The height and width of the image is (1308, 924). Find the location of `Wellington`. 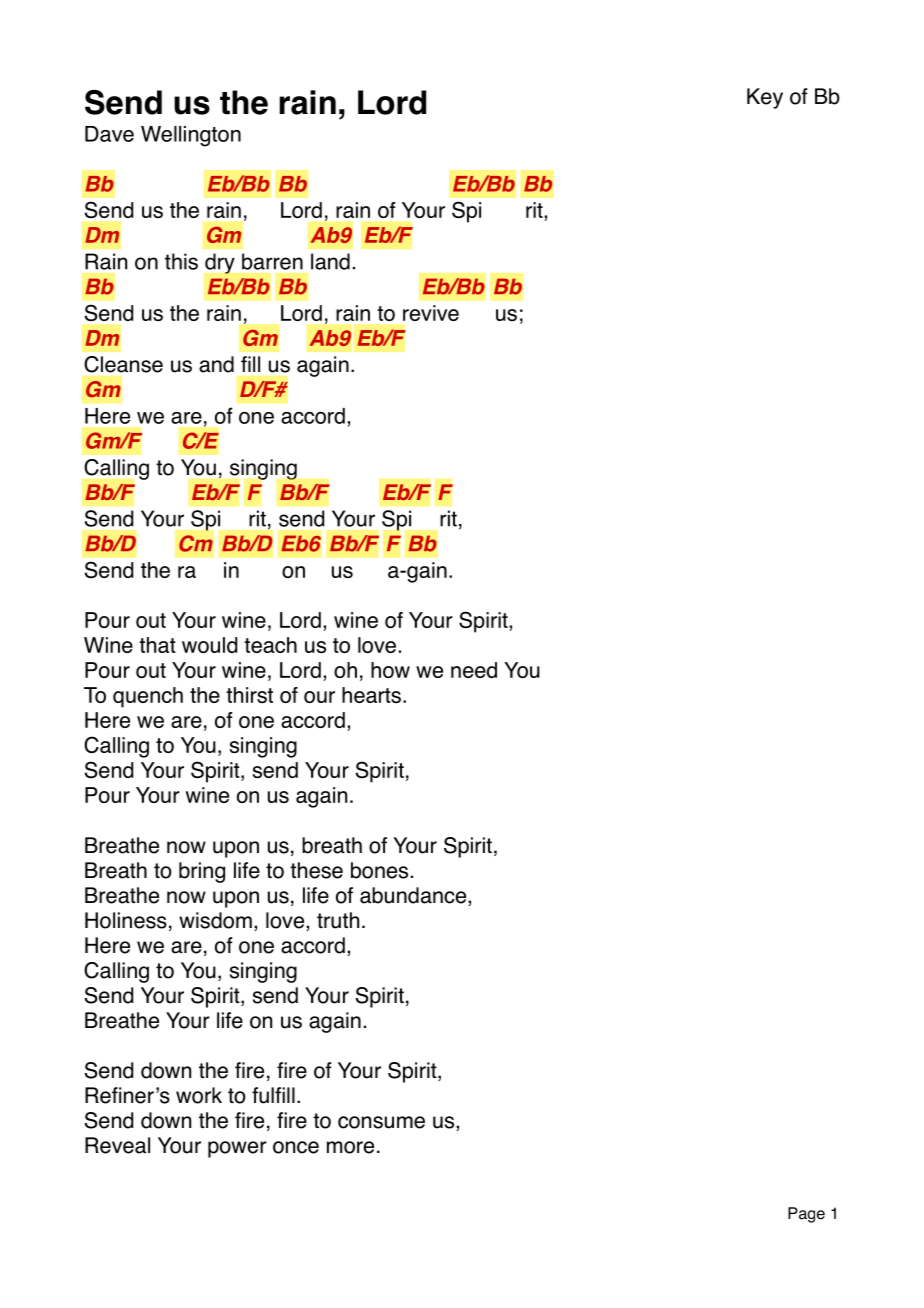

Wellington is located at coordinates (191, 136).
